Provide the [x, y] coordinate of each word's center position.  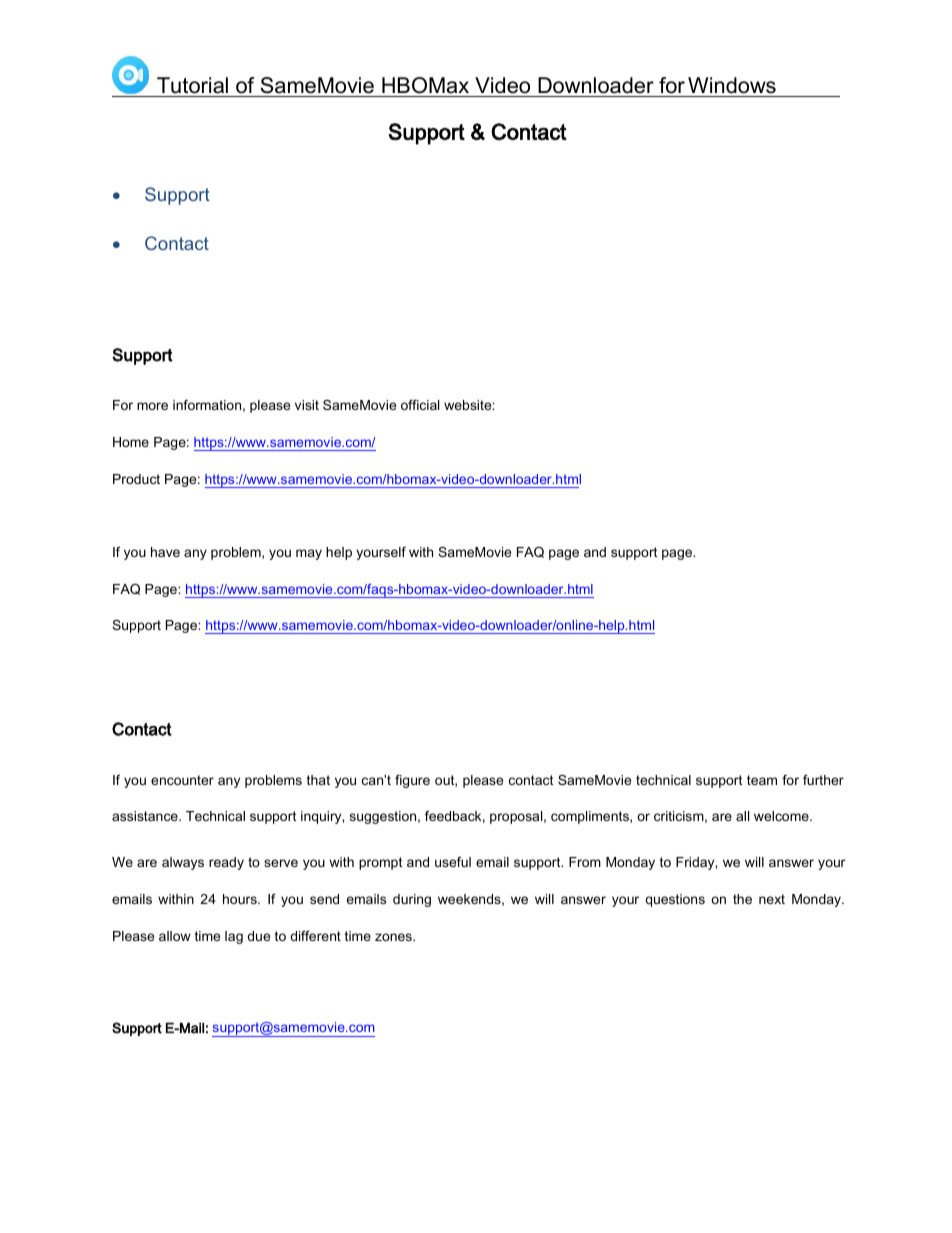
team [762, 780]
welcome [782, 816]
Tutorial [192, 85]
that [318, 780]
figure [412, 781]
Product [136, 479]
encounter [182, 780]
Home [131, 442]
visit [307, 405]
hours [241, 899]
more [152, 406]
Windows [732, 85]
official [420, 405]
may [309, 554]
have [165, 552]
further [823, 780]
